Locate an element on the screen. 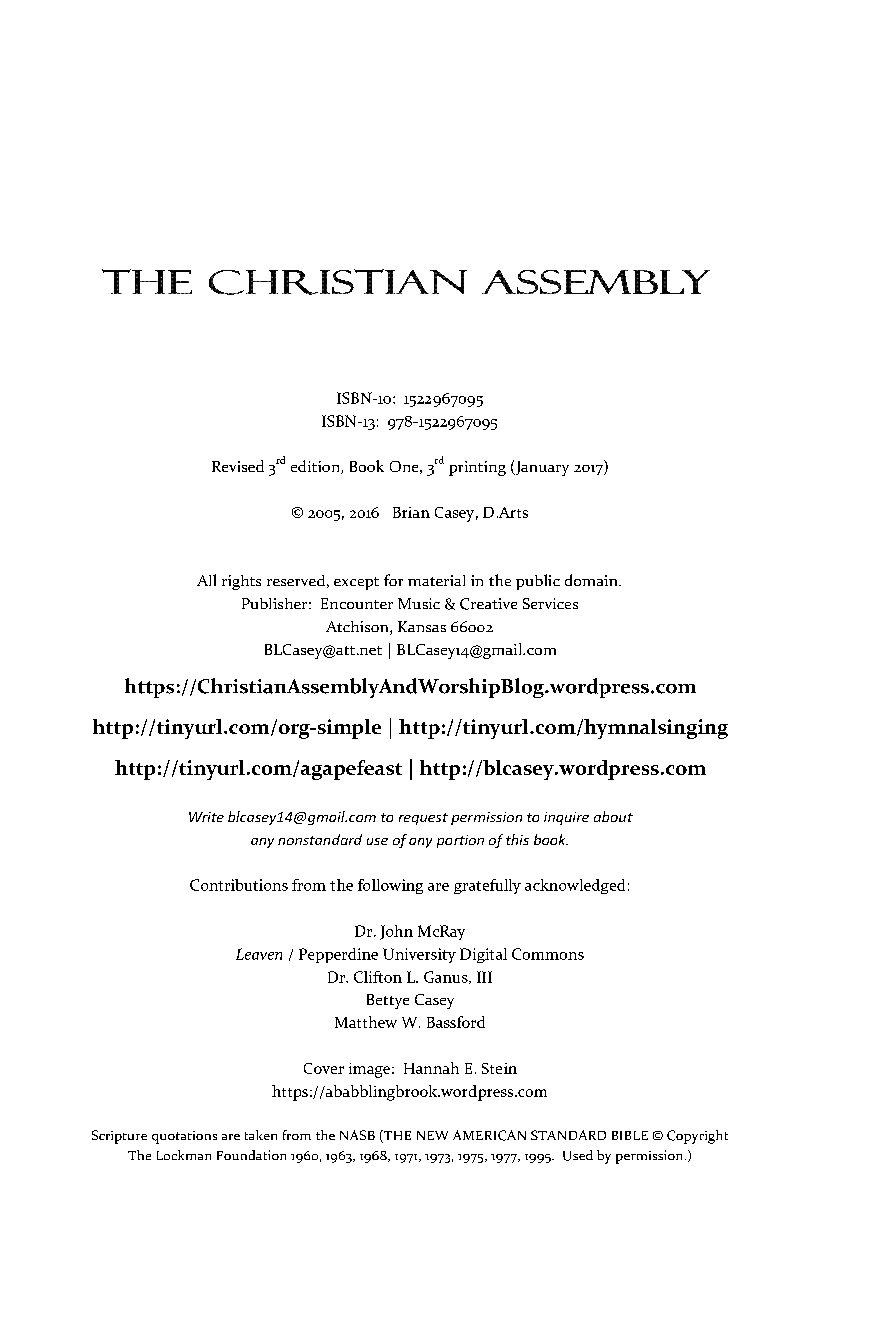  Revised is located at coordinates (238, 466).
